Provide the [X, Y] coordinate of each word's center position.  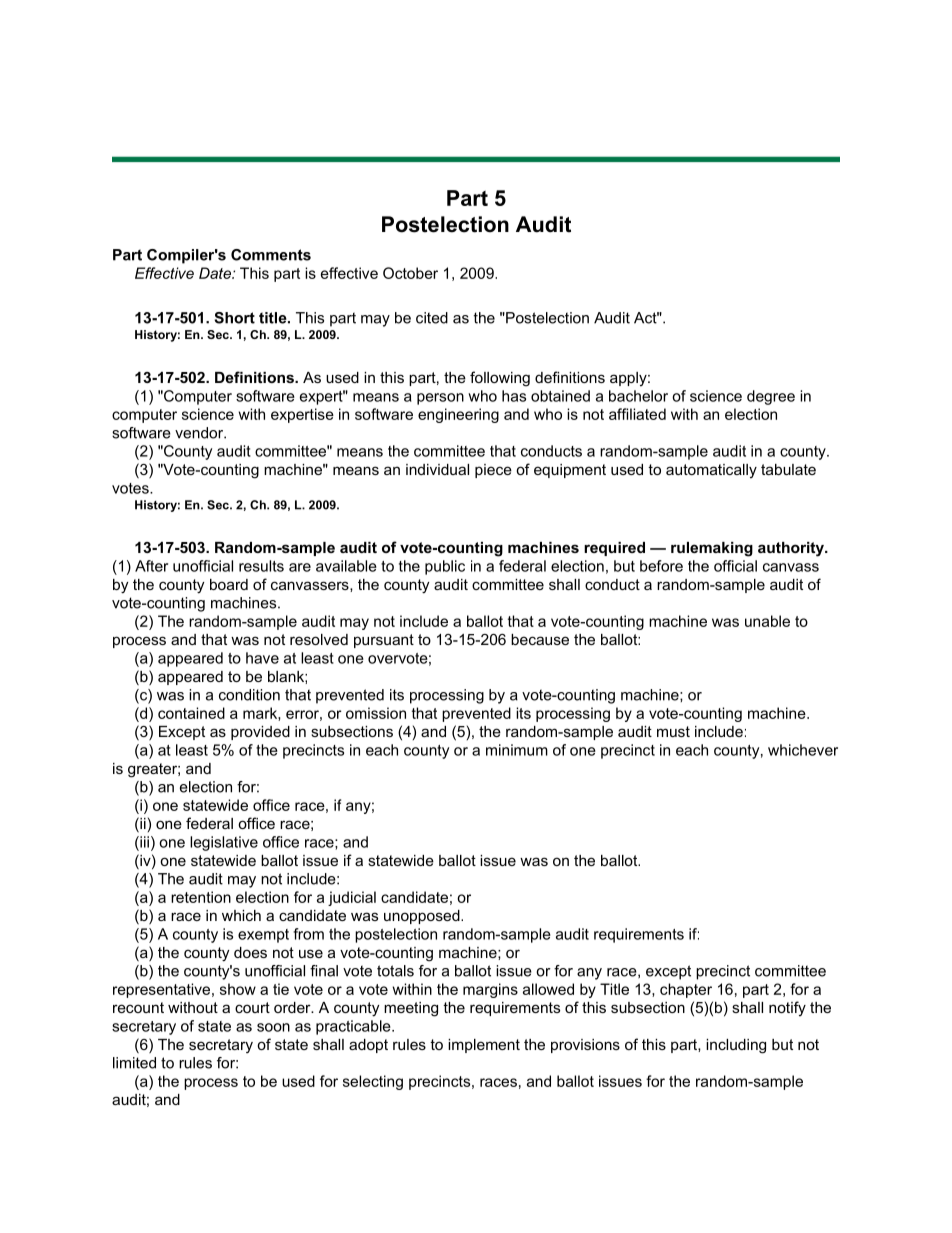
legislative [224, 843]
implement [484, 1046]
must [673, 731]
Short [234, 318]
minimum [517, 750]
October [410, 273]
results [261, 566]
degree [771, 397]
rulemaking [712, 549]
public [445, 567]
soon [273, 1027]
